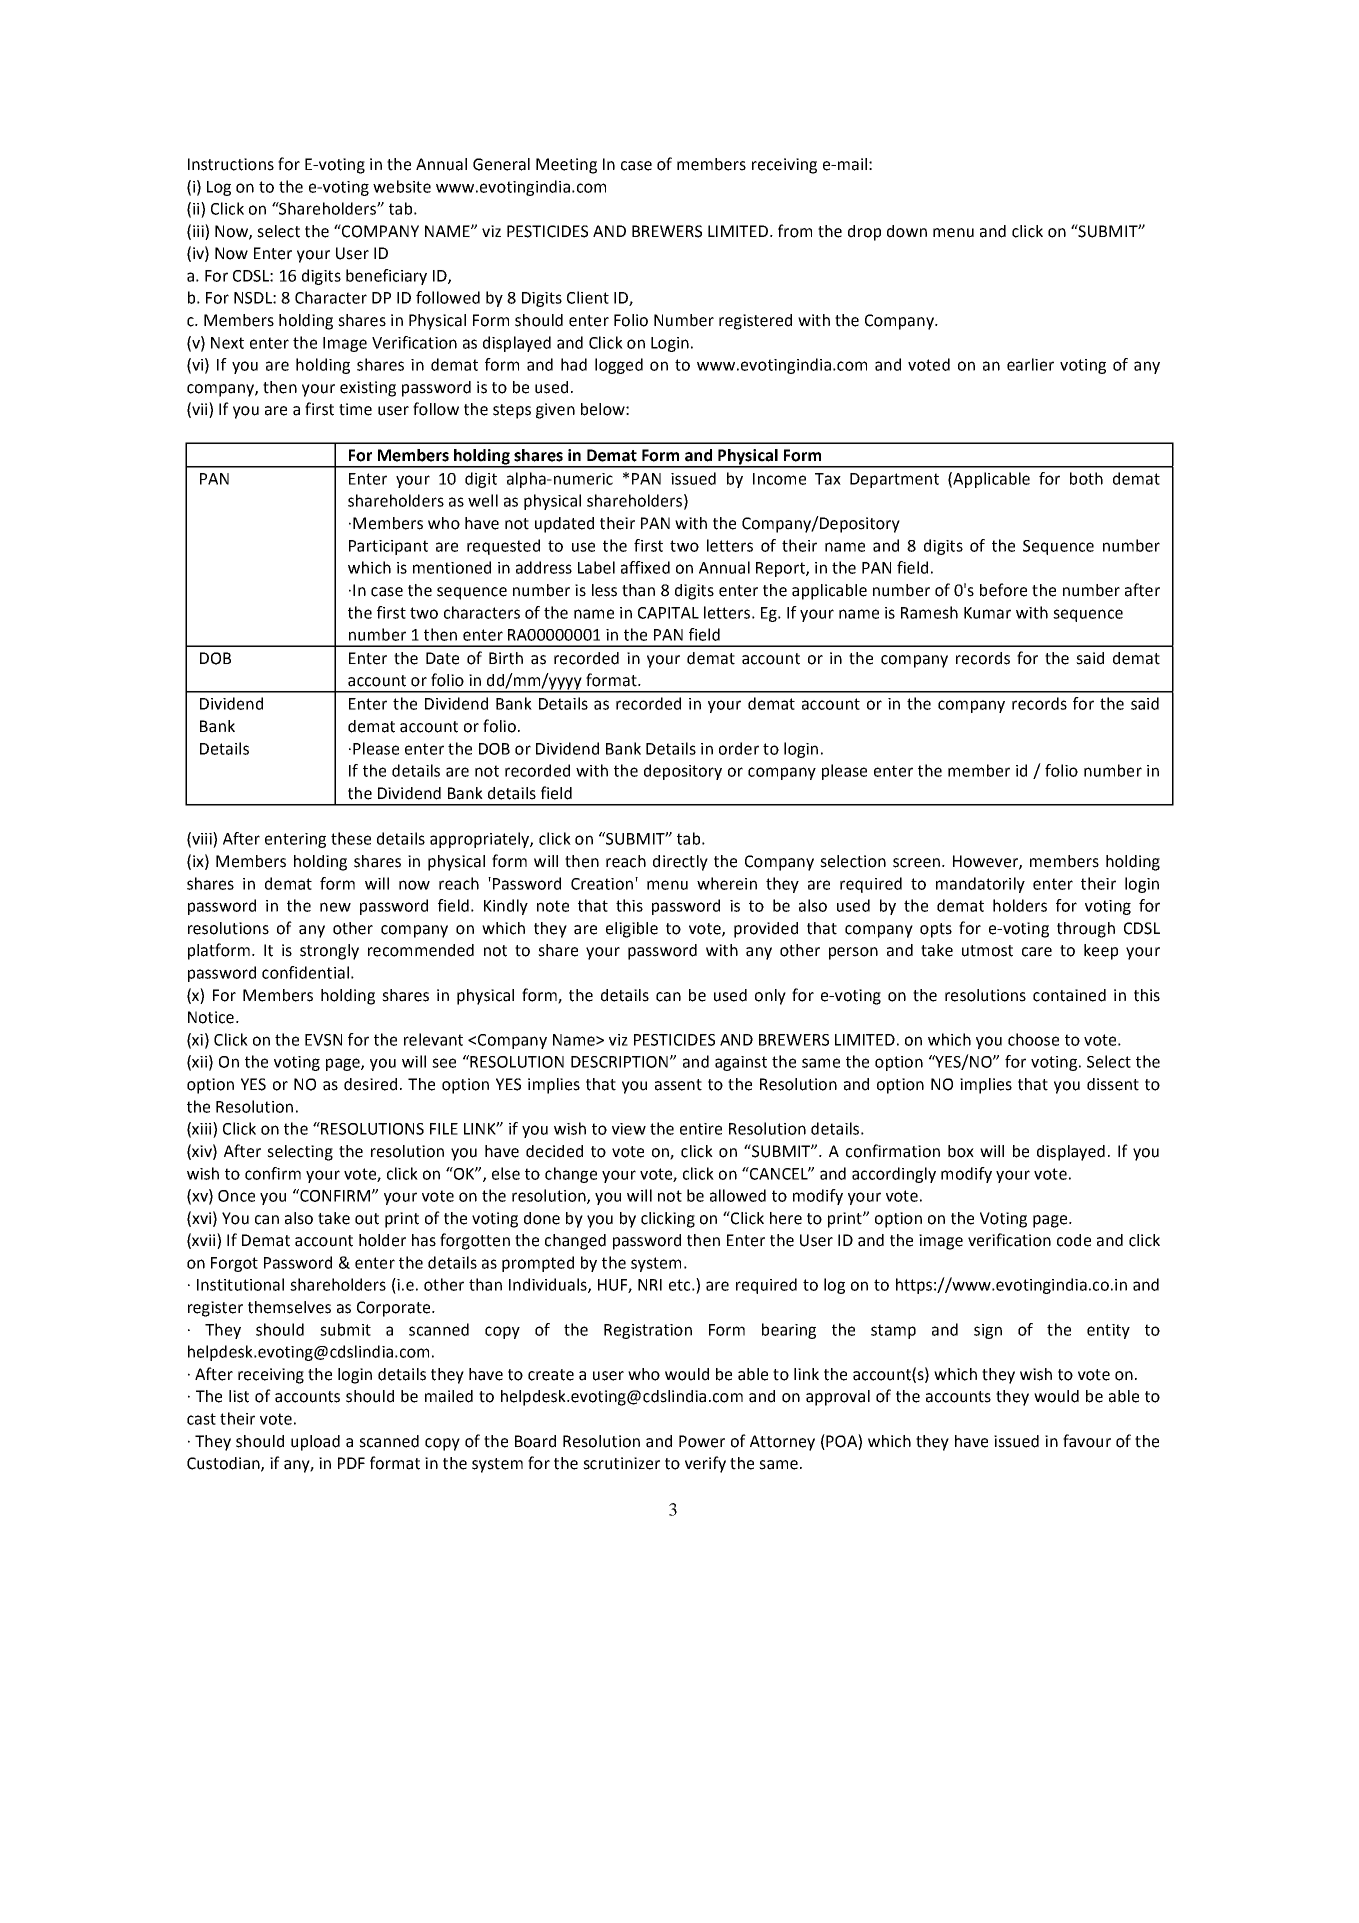  I want to click on Meeting, so click(566, 166).
